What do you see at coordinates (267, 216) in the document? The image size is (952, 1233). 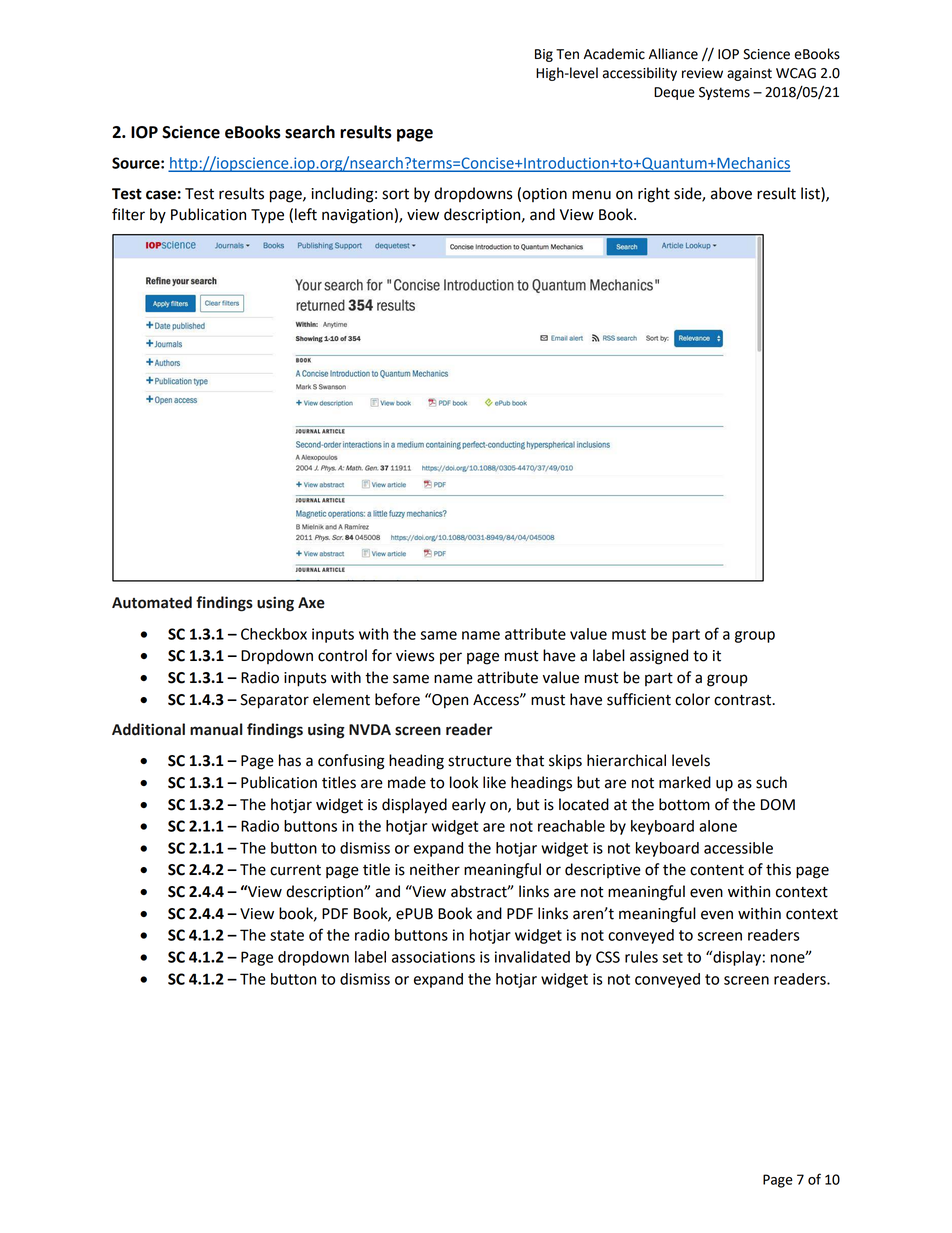 I see `Type` at bounding box center [267, 216].
